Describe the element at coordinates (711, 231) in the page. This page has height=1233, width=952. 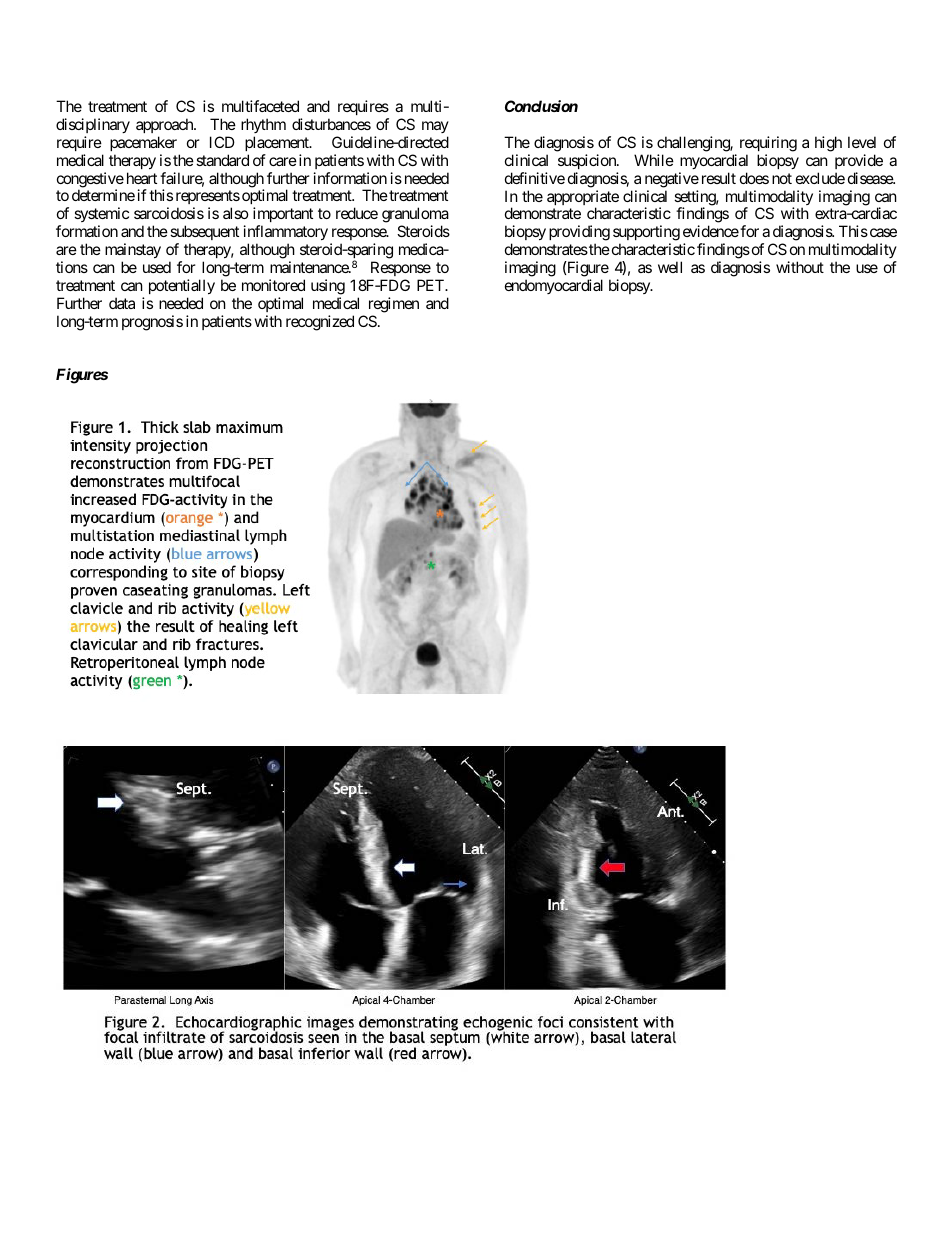
I see `evidence` at that location.
